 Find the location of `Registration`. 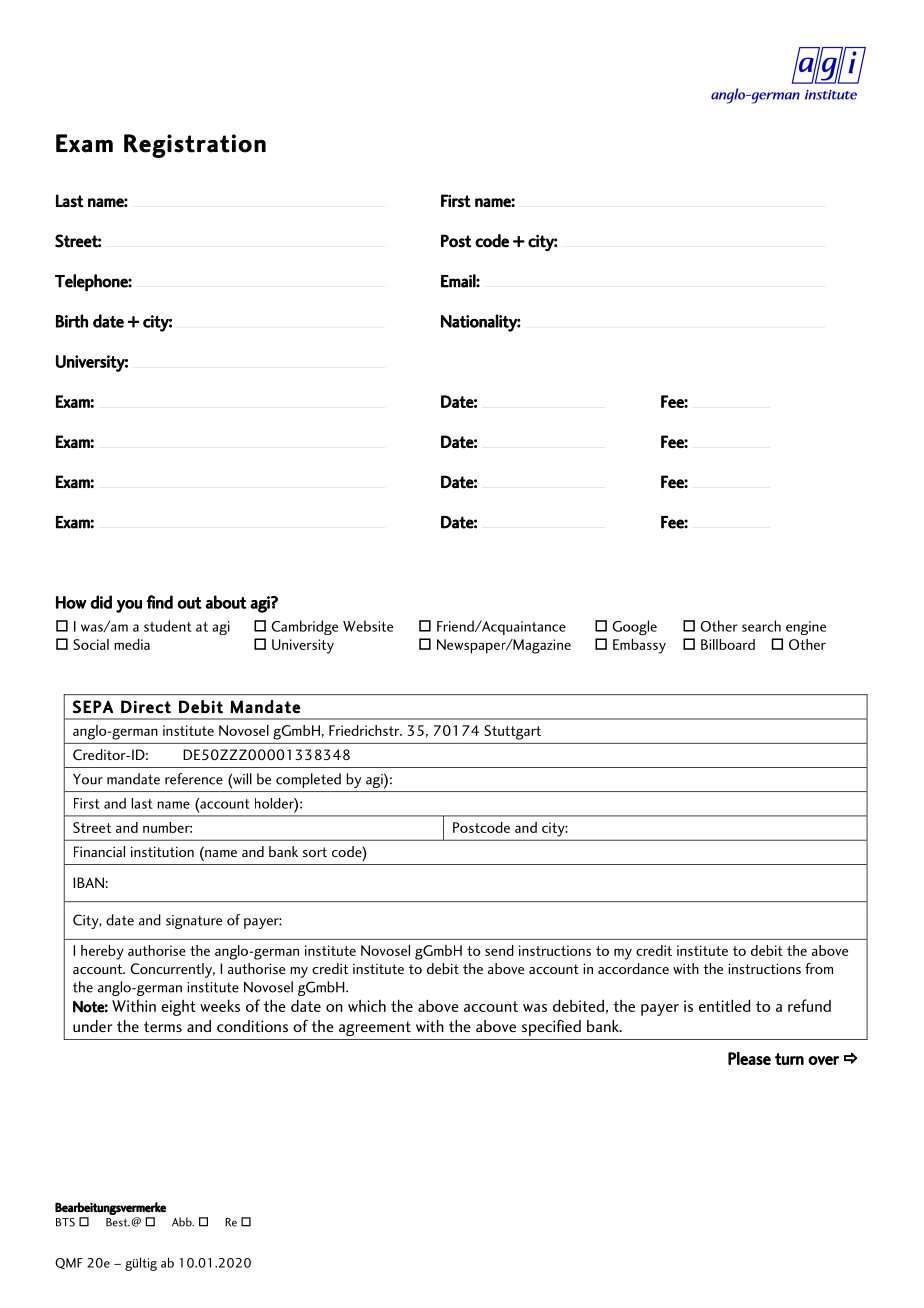

Registration is located at coordinates (195, 146).
